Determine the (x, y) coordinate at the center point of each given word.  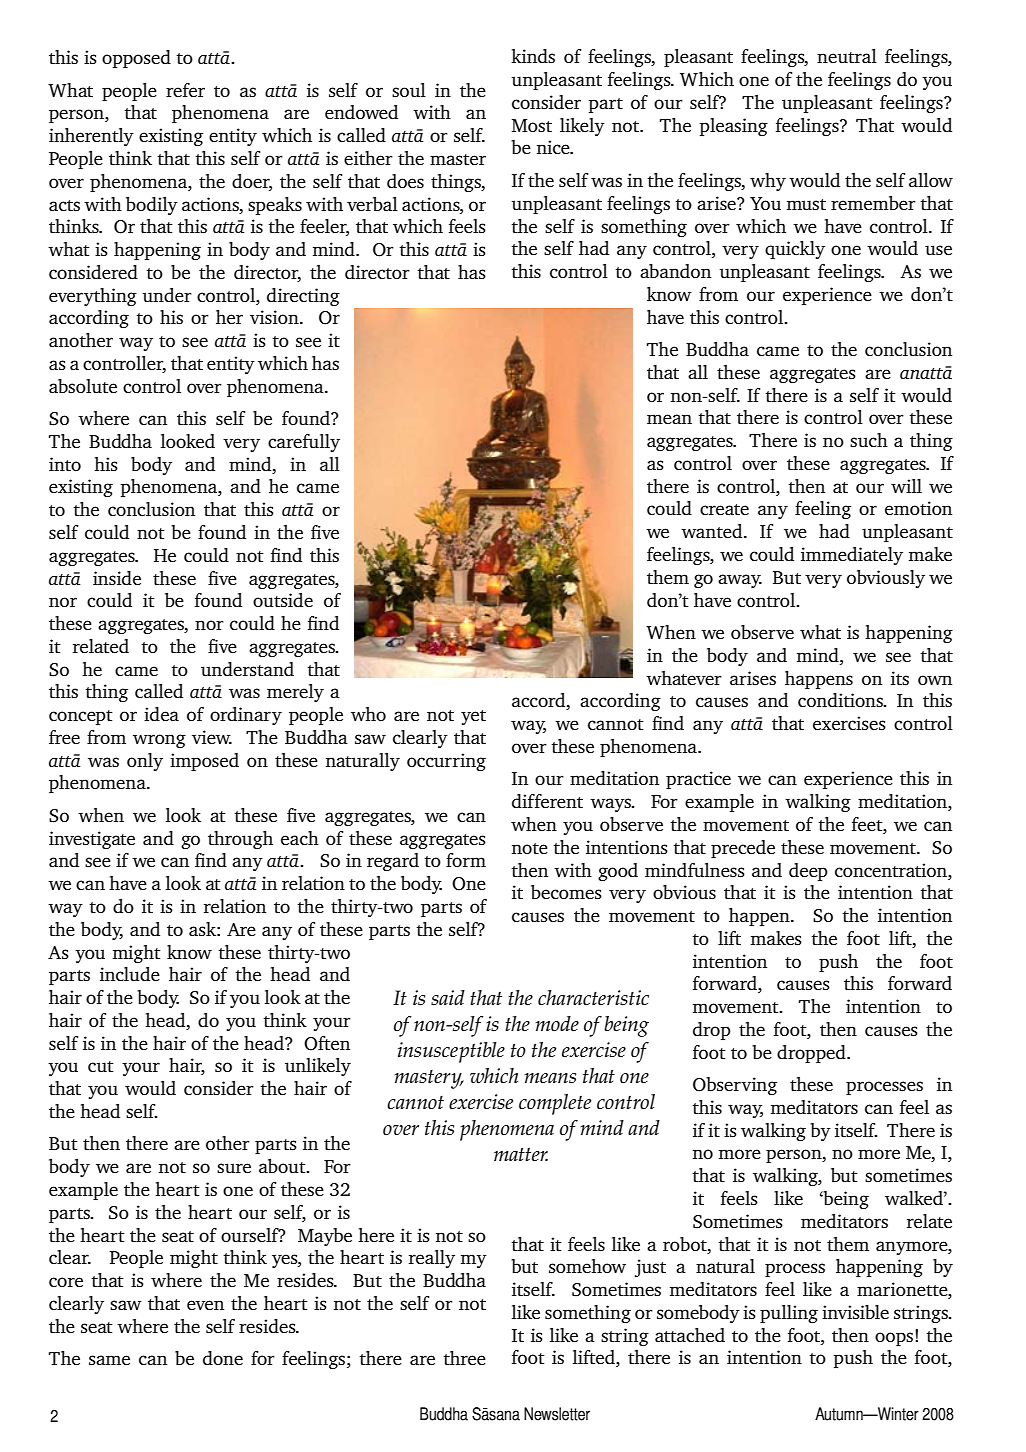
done (223, 1358)
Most (532, 125)
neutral (847, 56)
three (464, 1358)
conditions (841, 700)
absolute (83, 386)
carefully (304, 443)
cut (101, 1066)
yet (473, 717)
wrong (159, 741)
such (869, 440)
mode (557, 1024)
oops (894, 1339)
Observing (735, 1086)
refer (185, 90)
